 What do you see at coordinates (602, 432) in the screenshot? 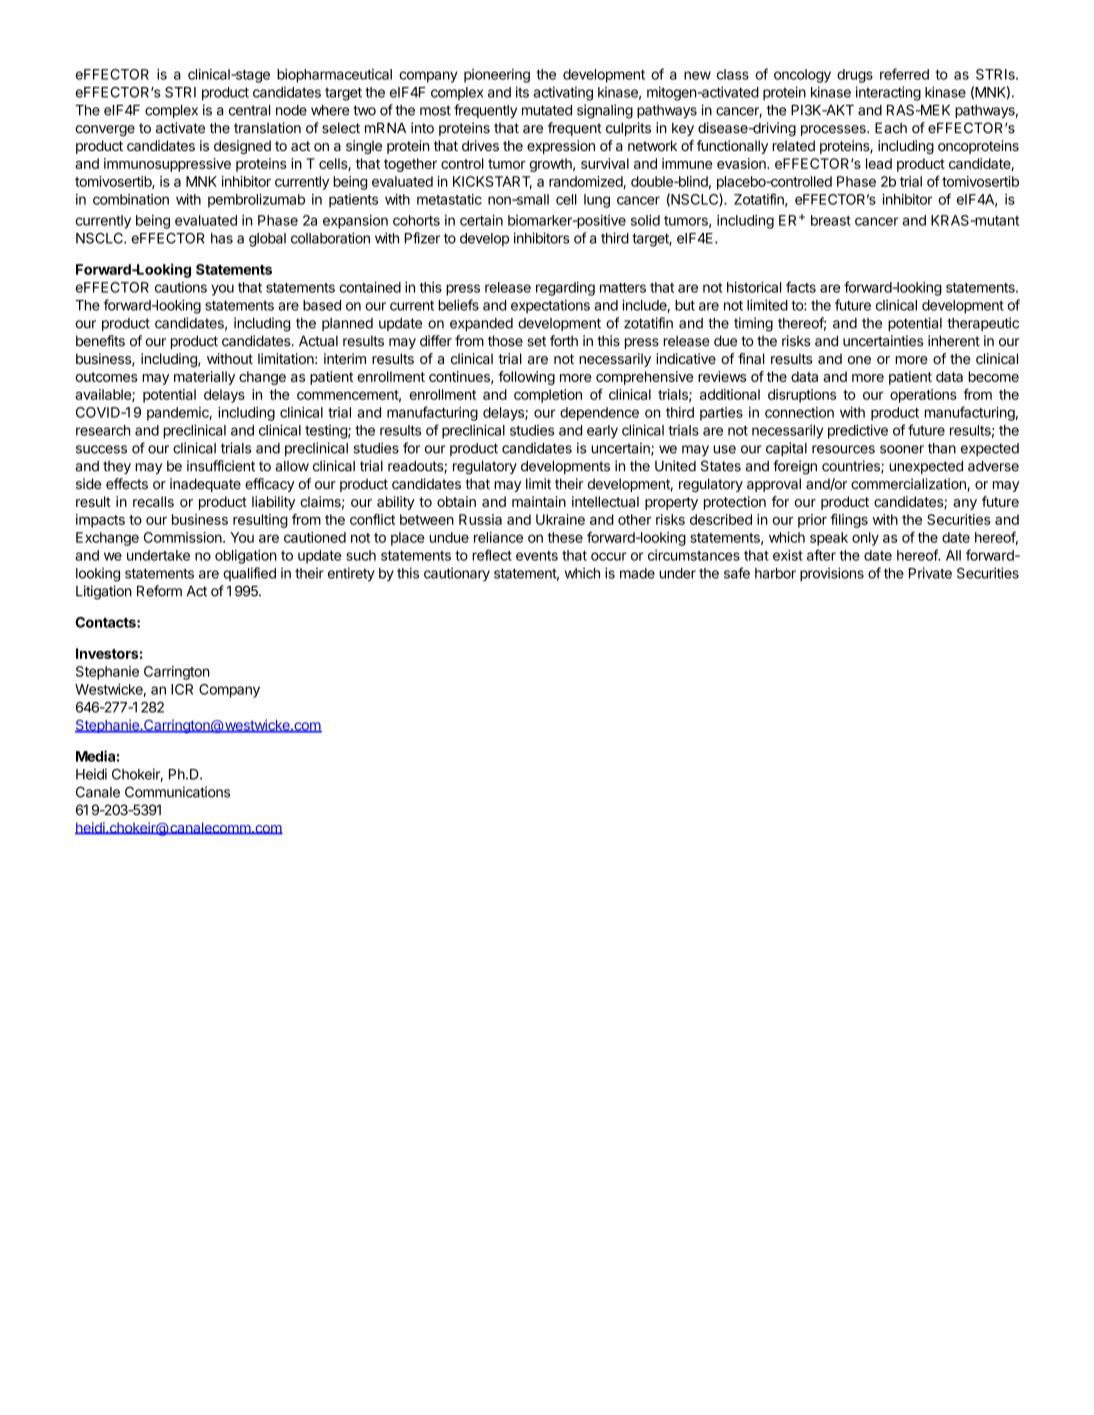
I see `early` at bounding box center [602, 432].
